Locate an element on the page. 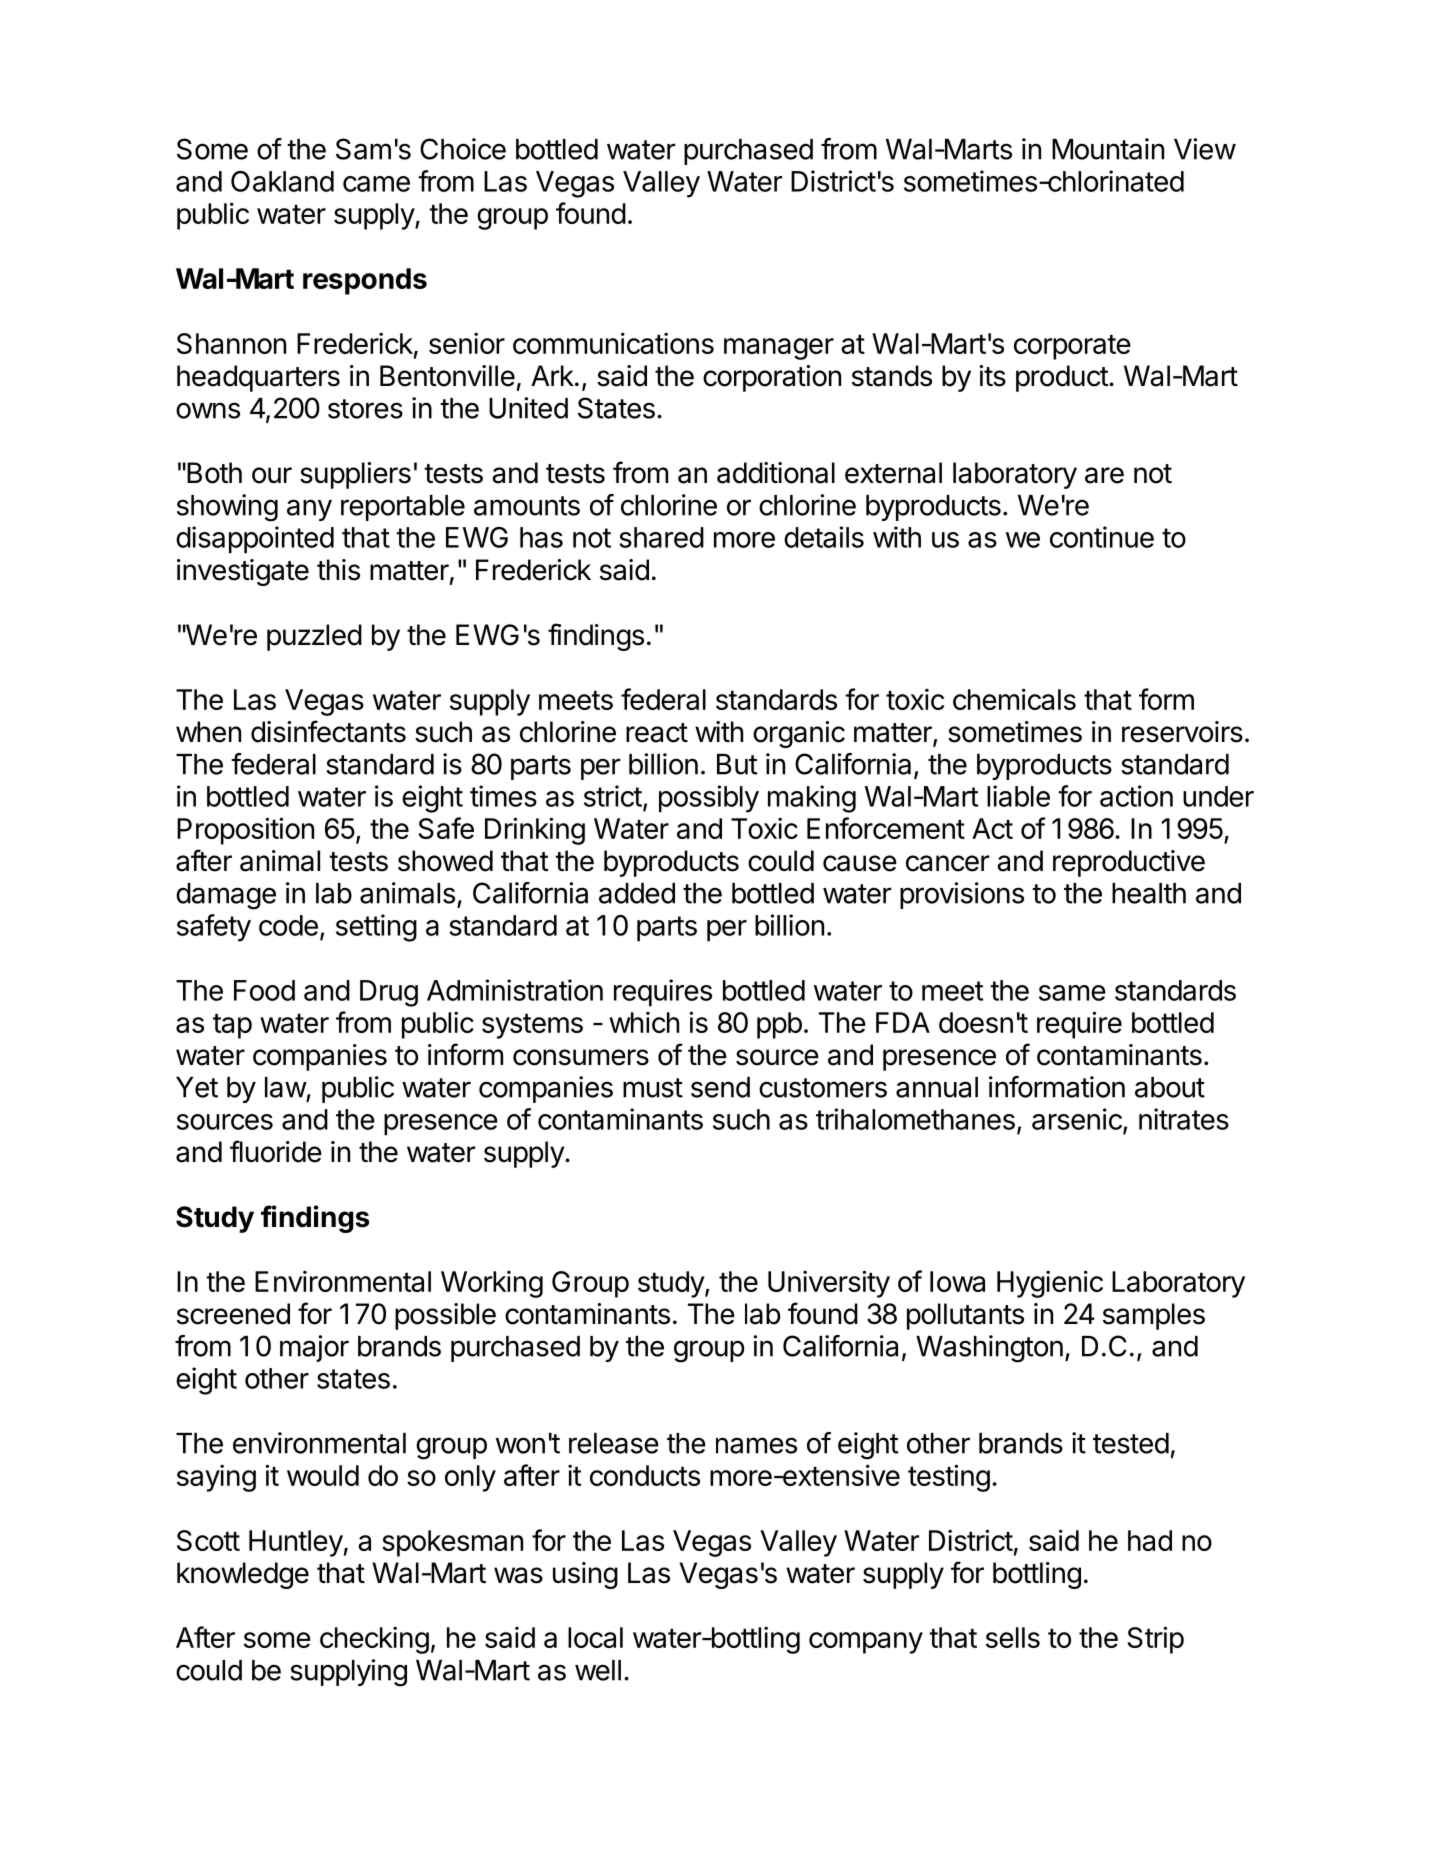 This page has height=1851, width=1430. manager is located at coordinates (779, 349).
